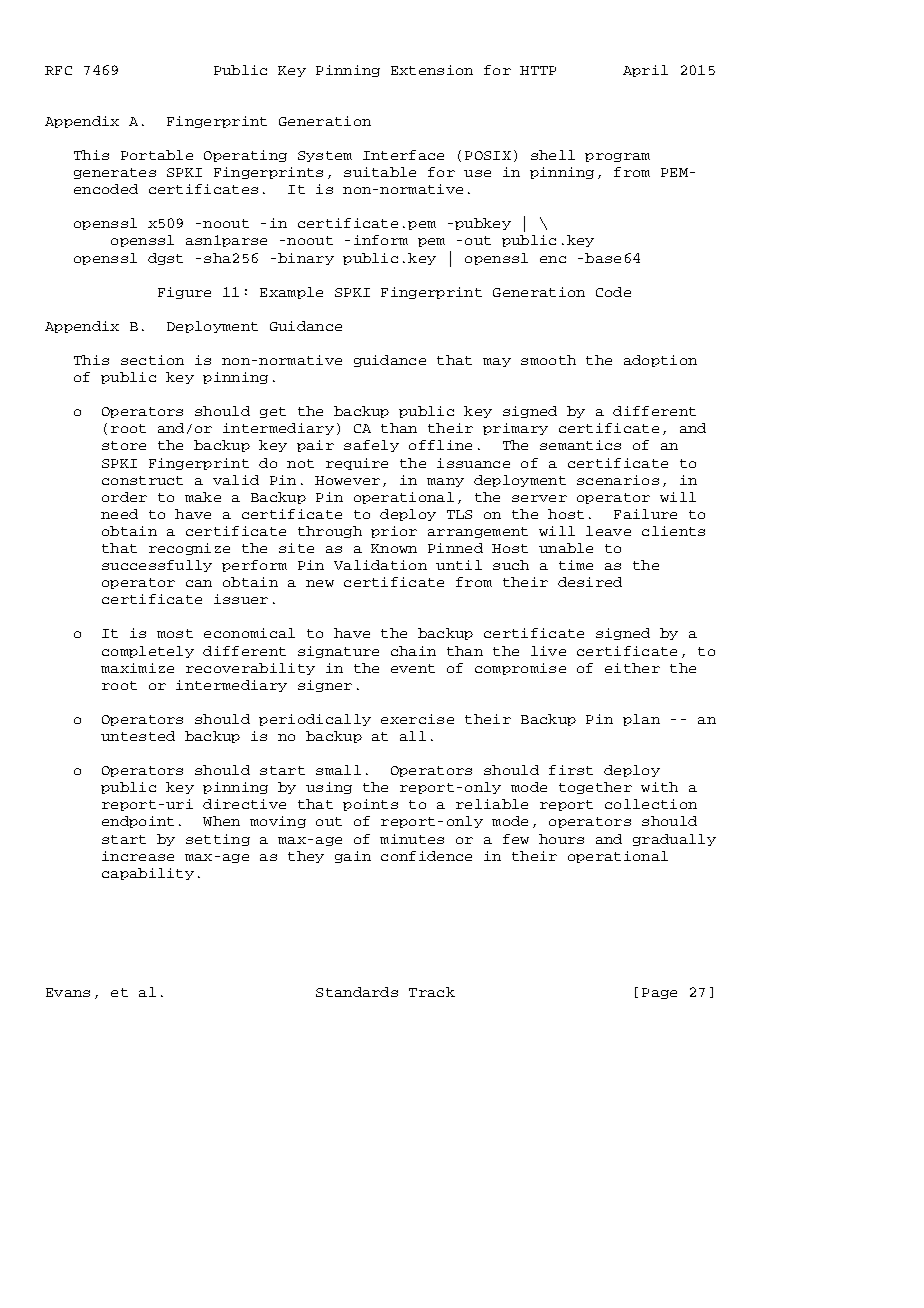  Describe the element at coordinates (184, 293) in the page. I see `Figure` at that location.
